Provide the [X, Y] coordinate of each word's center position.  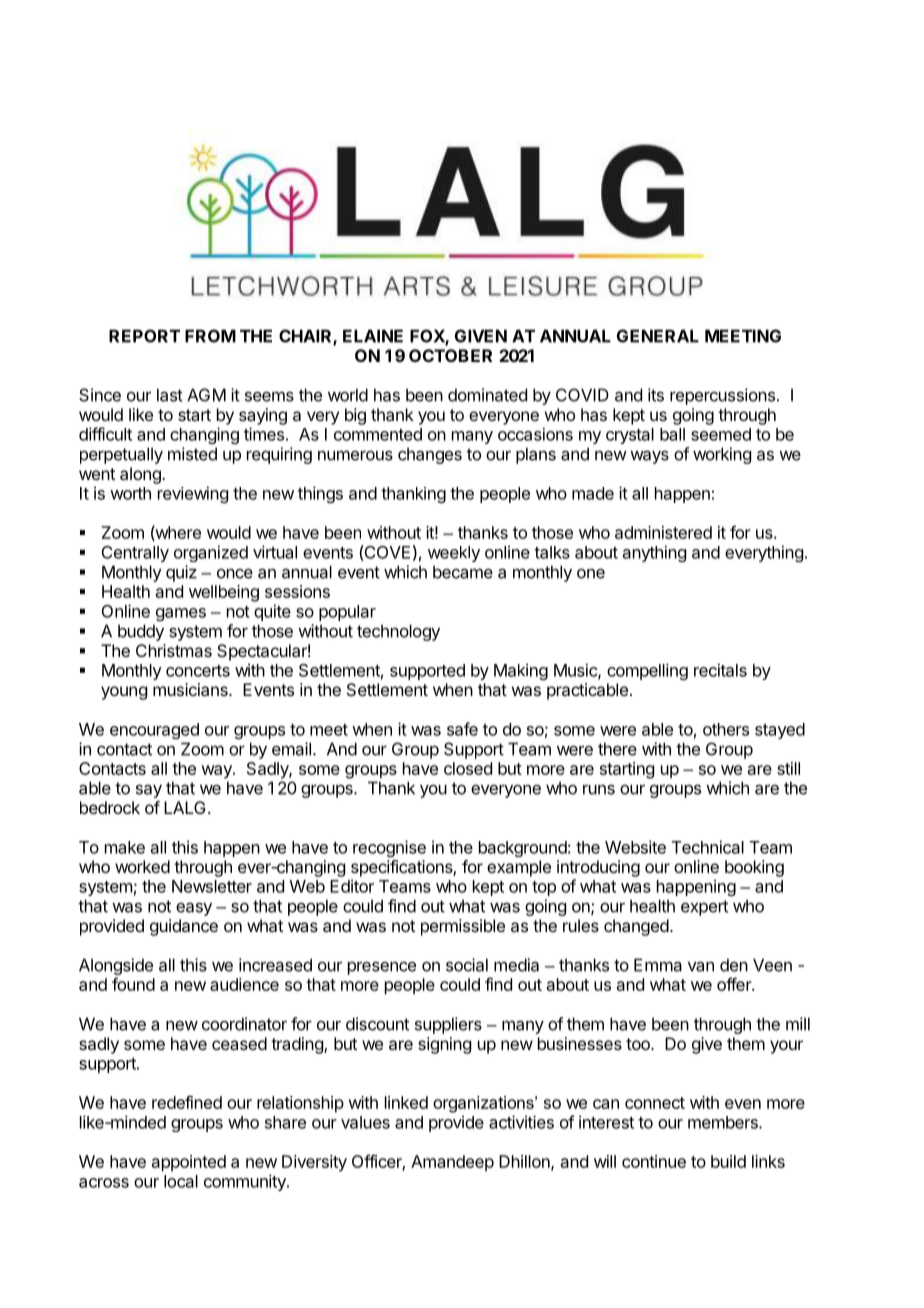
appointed [189, 1163]
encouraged [154, 731]
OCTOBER [450, 355]
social [467, 965]
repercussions [722, 396]
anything [654, 553]
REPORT [144, 336]
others [726, 729]
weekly [454, 554]
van [701, 966]
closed [468, 768]
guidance [184, 927]
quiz [181, 573]
